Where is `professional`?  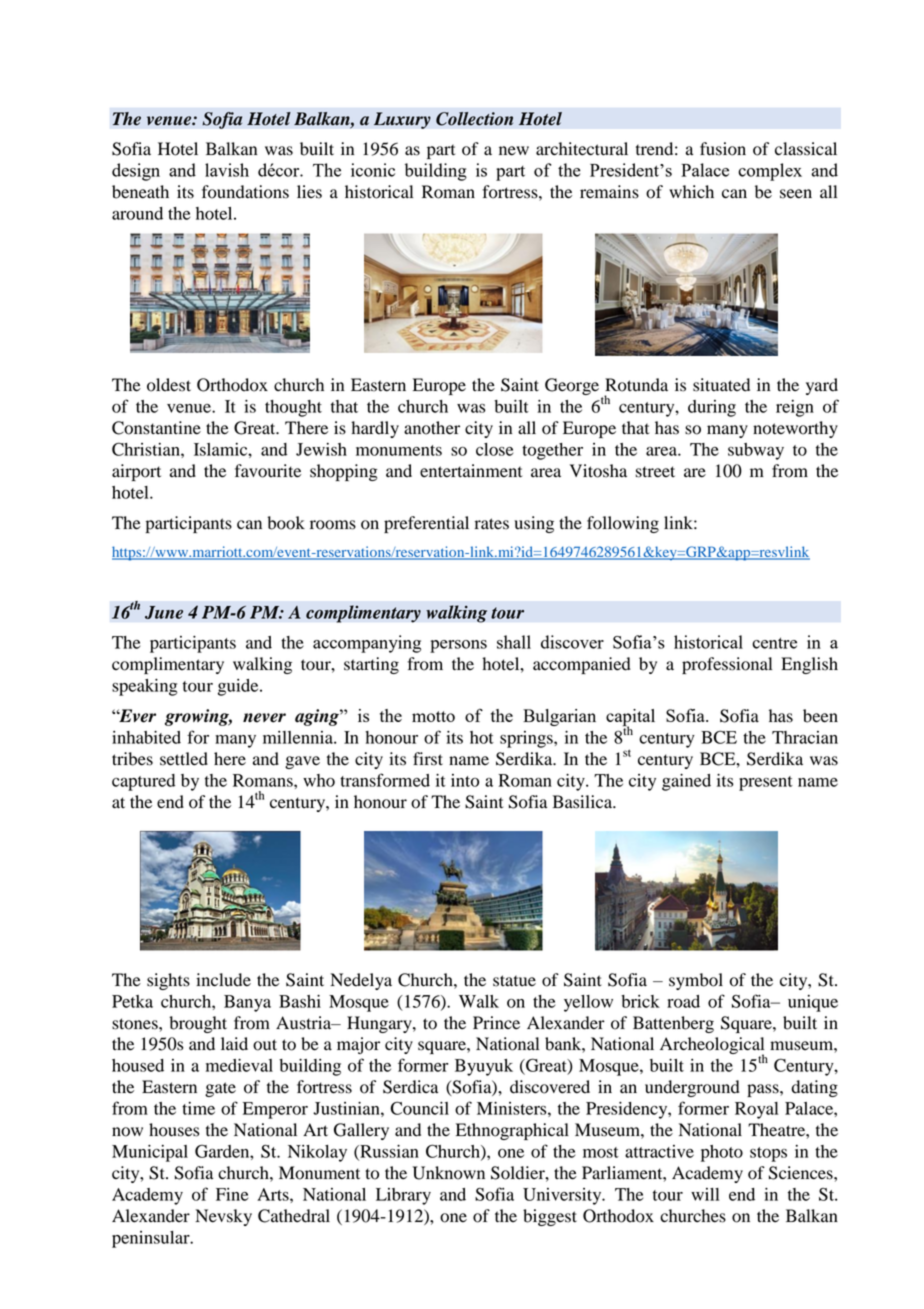 professional is located at coordinates (727, 665).
